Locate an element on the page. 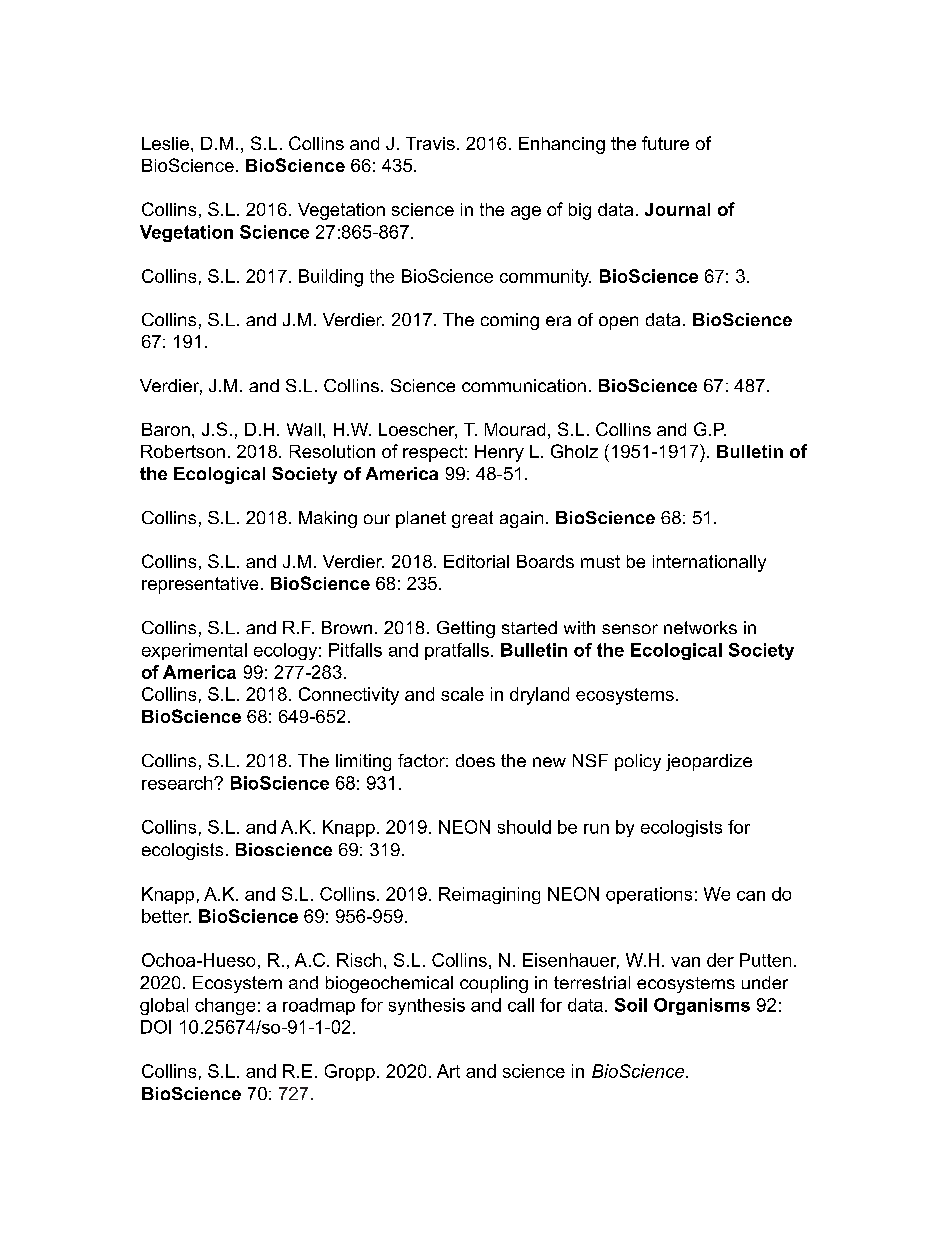 The height and width of the page is (1233, 952). internationally is located at coordinates (709, 563).
